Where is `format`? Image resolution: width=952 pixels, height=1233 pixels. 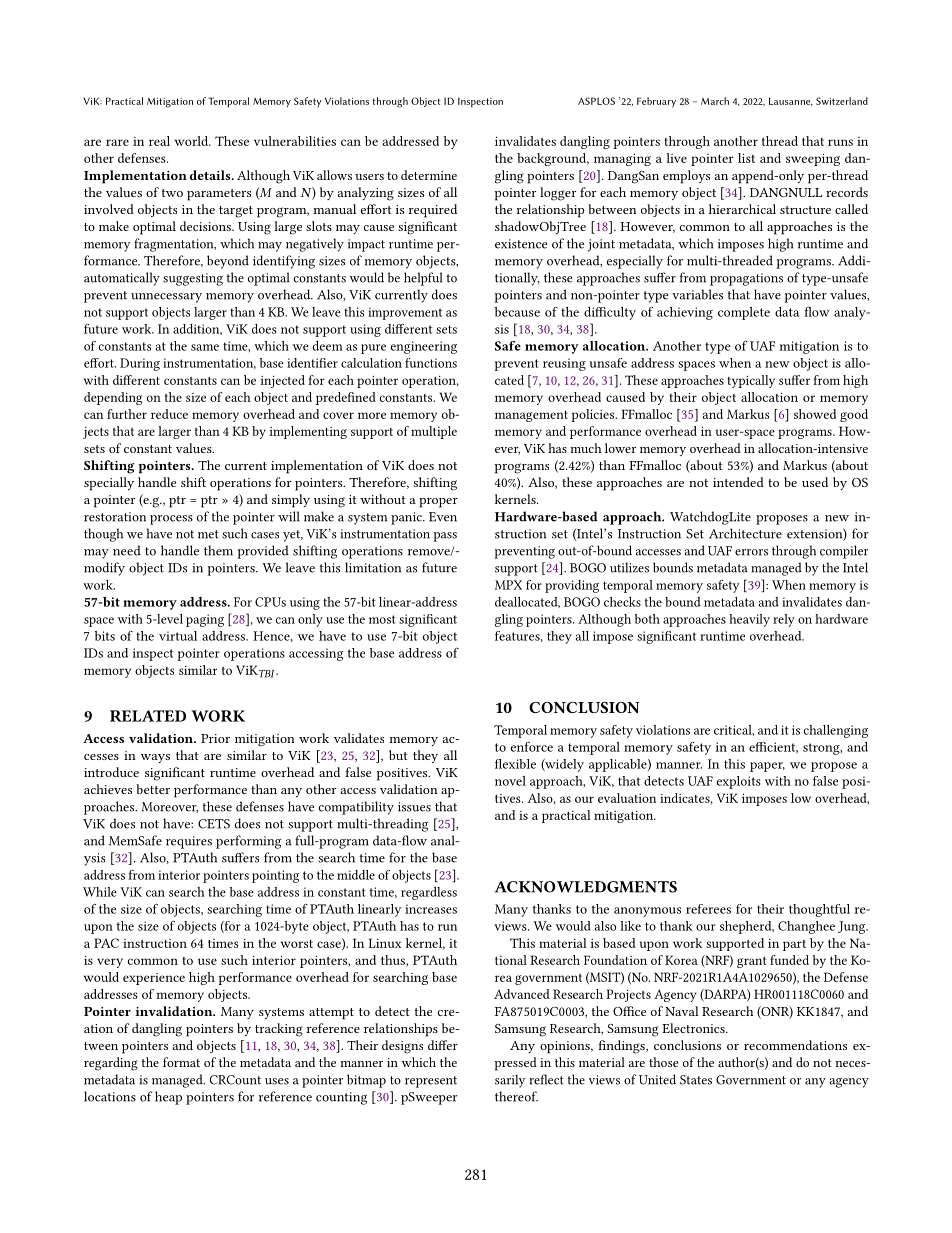 format is located at coordinates (181, 1062).
